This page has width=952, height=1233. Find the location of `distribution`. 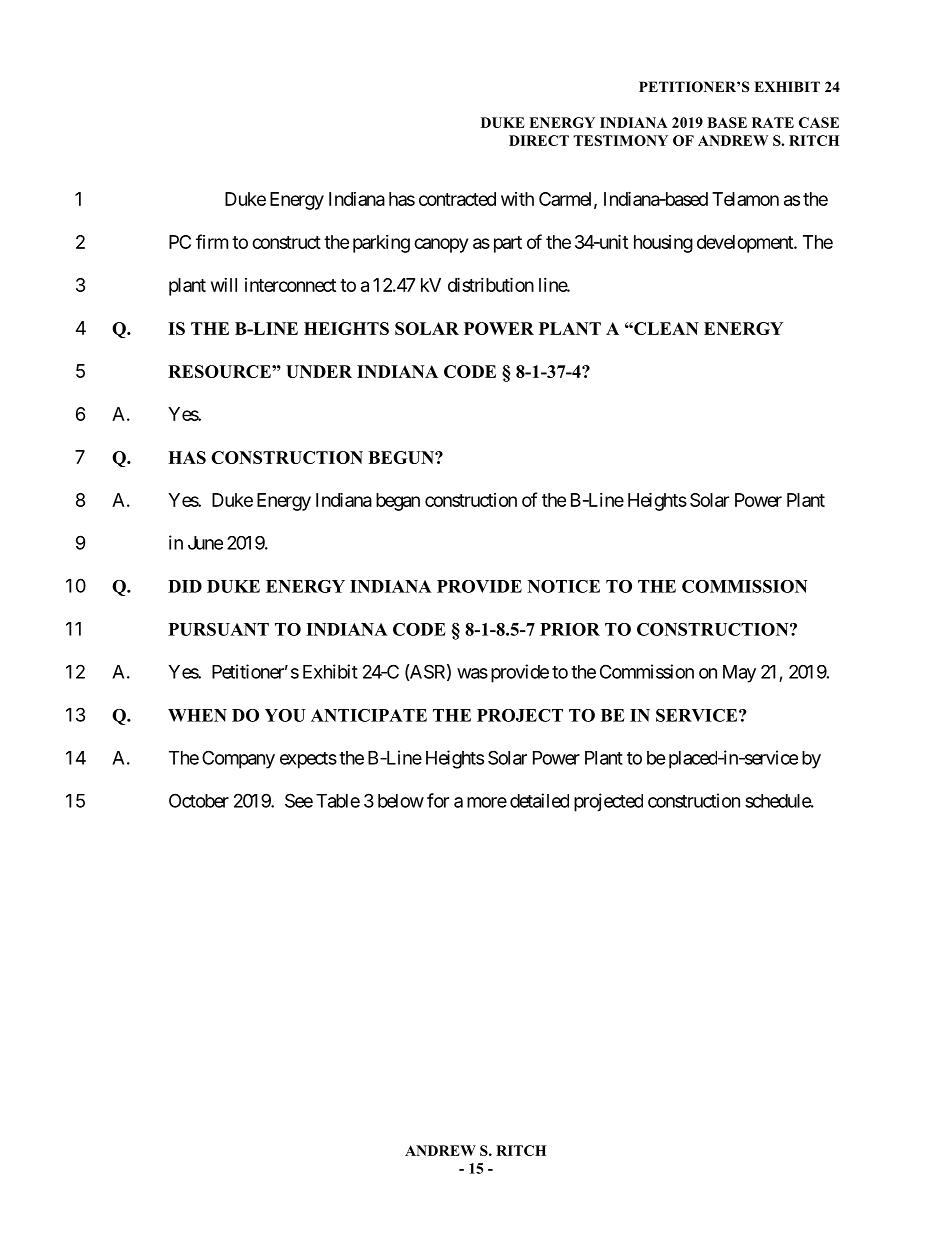

distribution is located at coordinates (491, 284).
